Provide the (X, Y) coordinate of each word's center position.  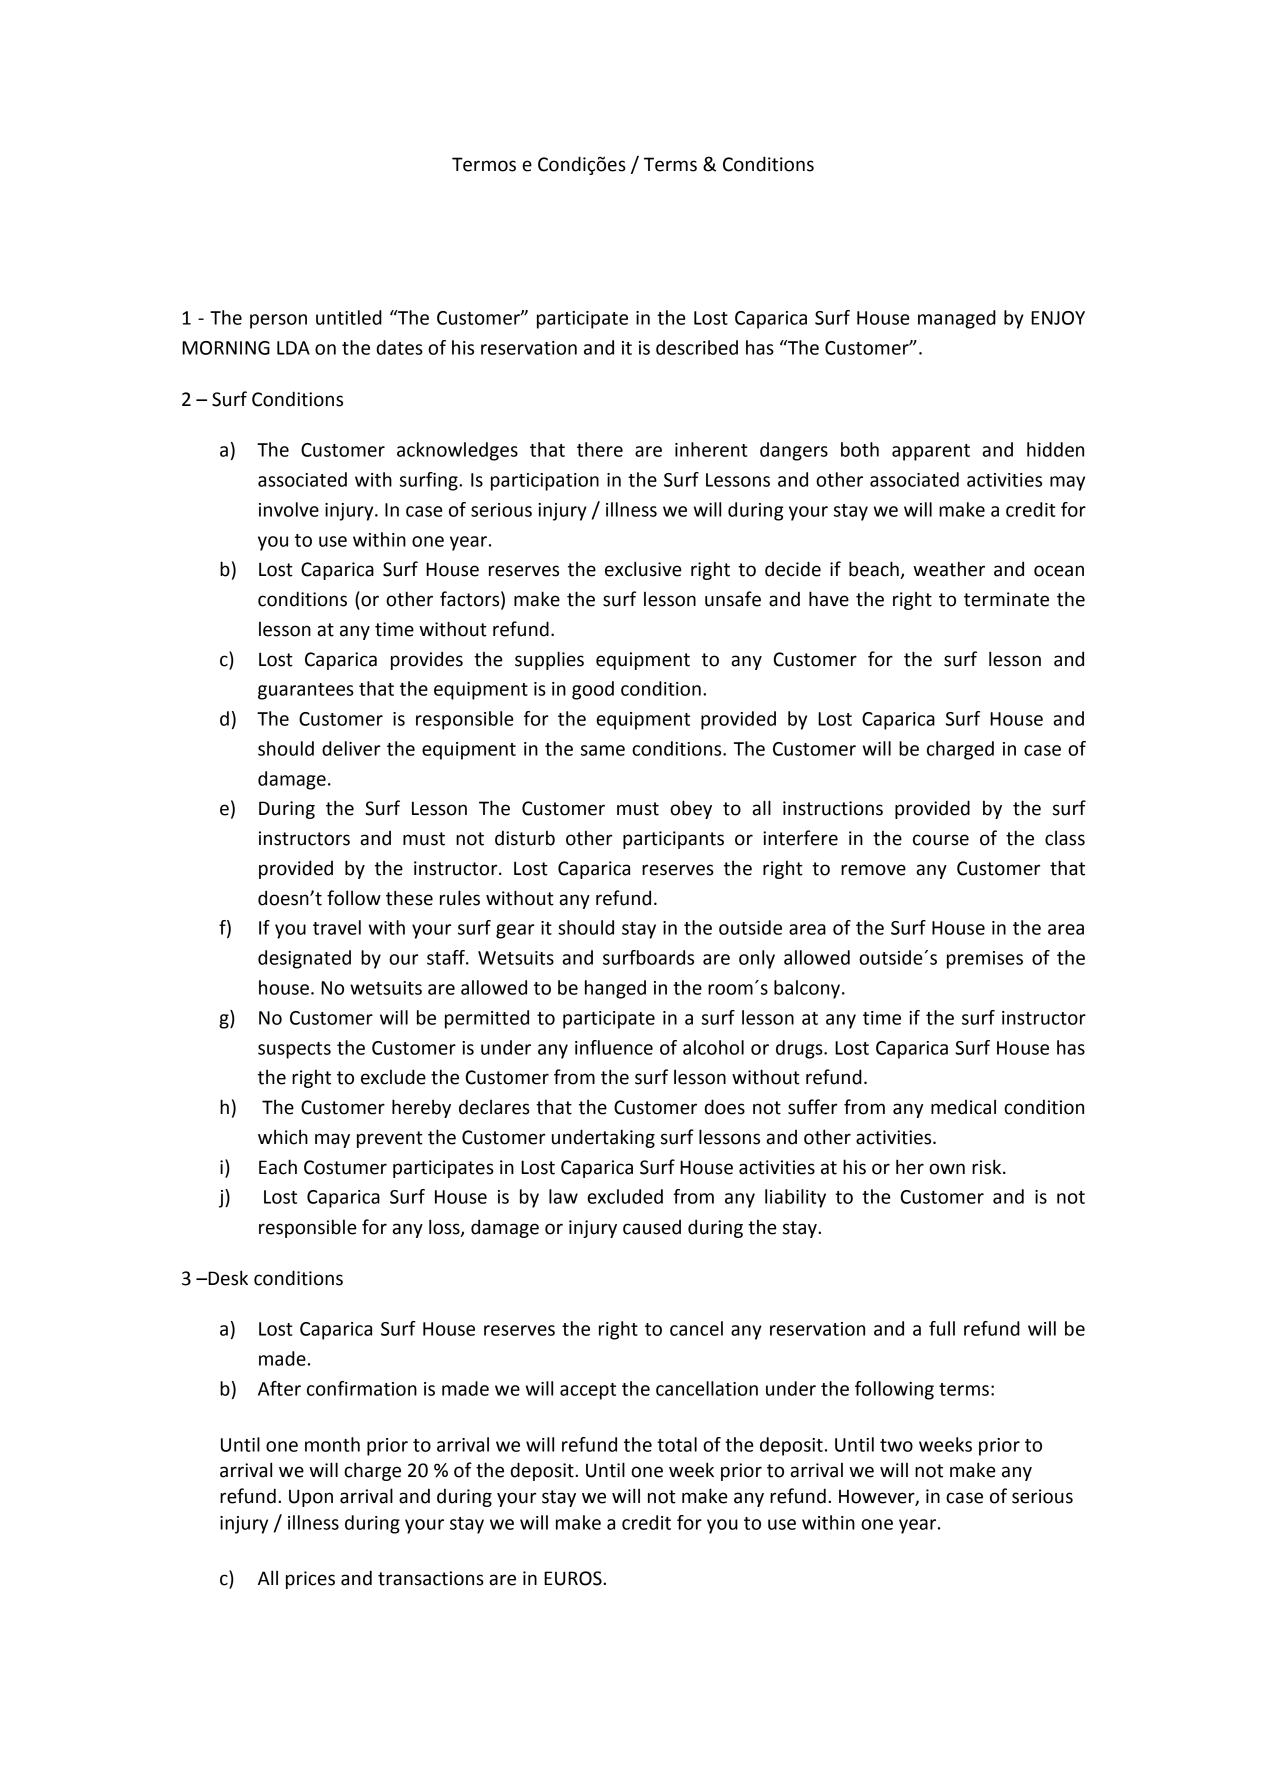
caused (652, 1227)
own (947, 1169)
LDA (293, 348)
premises (985, 960)
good (593, 690)
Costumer (345, 1167)
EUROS (574, 1578)
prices (310, 1580)
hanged (615, 989)
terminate (1006, 599)
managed (957, 319)
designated (304, 959)
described (697, 347)
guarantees (306, 691)
